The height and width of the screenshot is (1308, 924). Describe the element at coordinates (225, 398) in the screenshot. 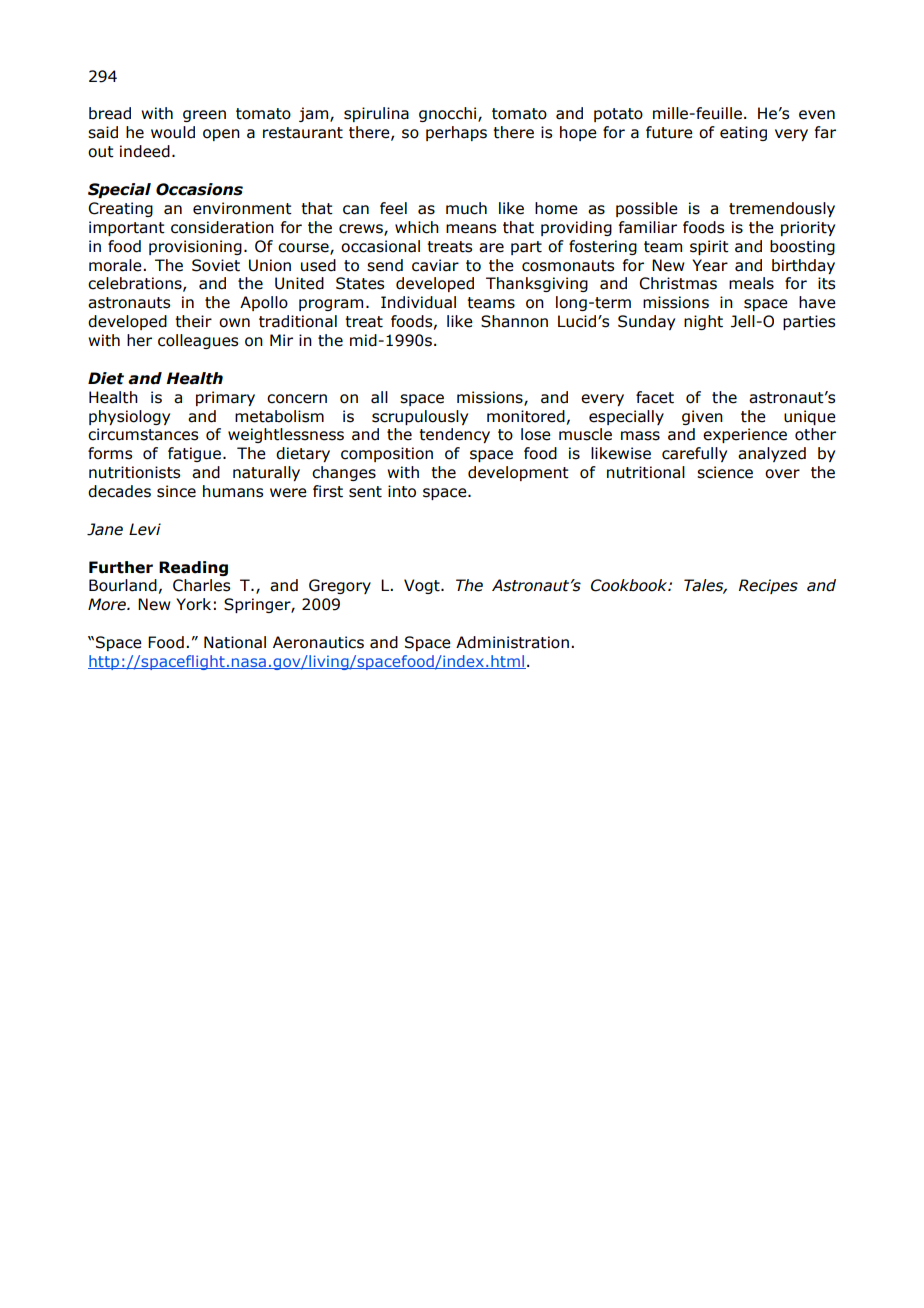

I see `primary` at that location.
